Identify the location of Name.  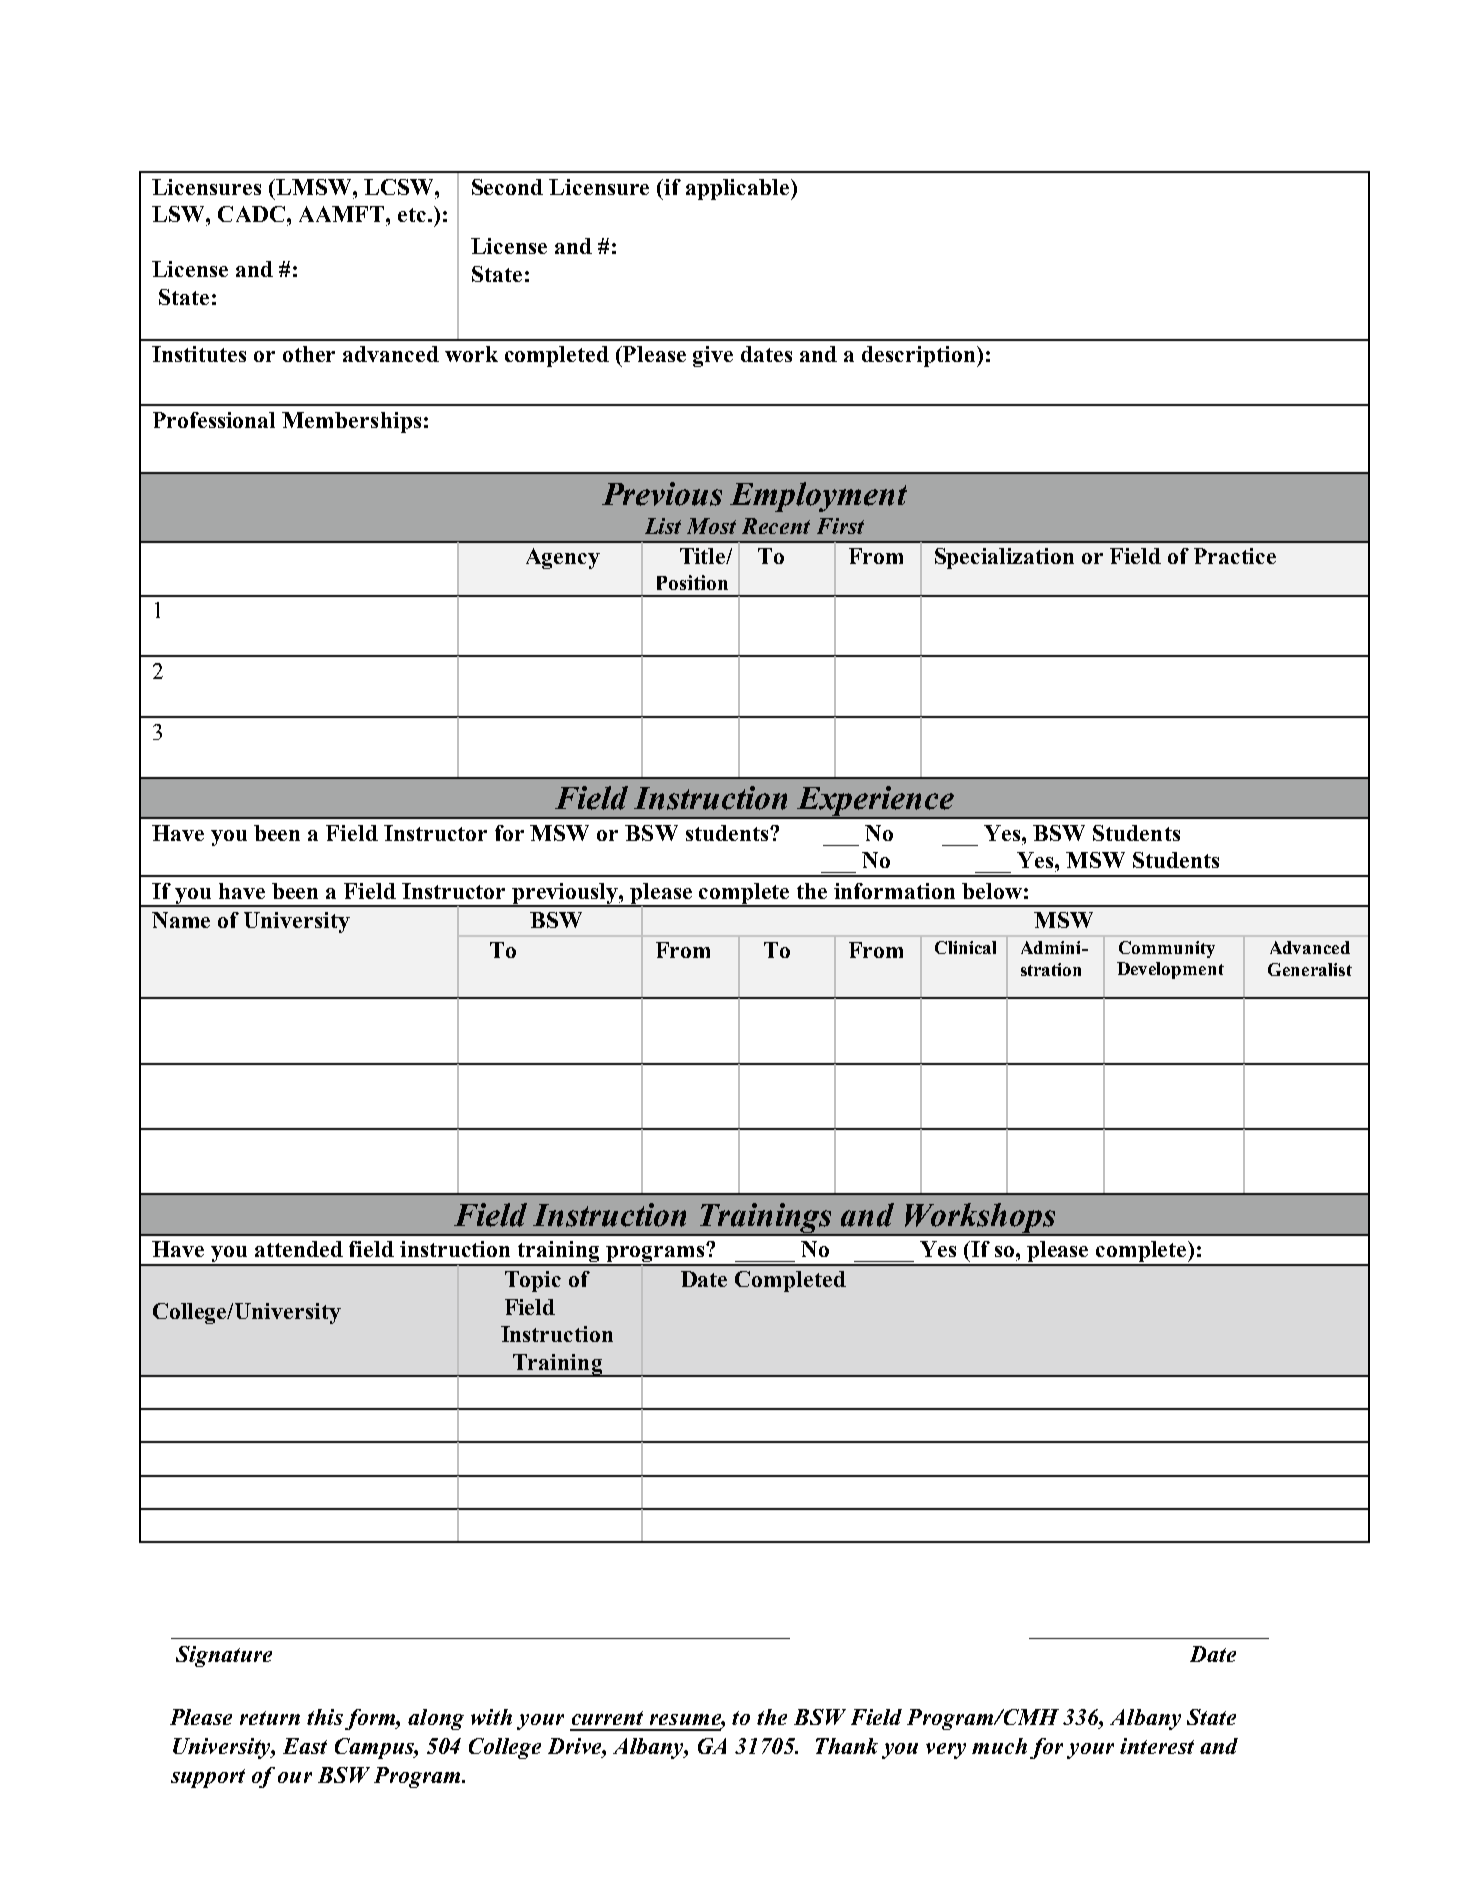
(181, 920).
